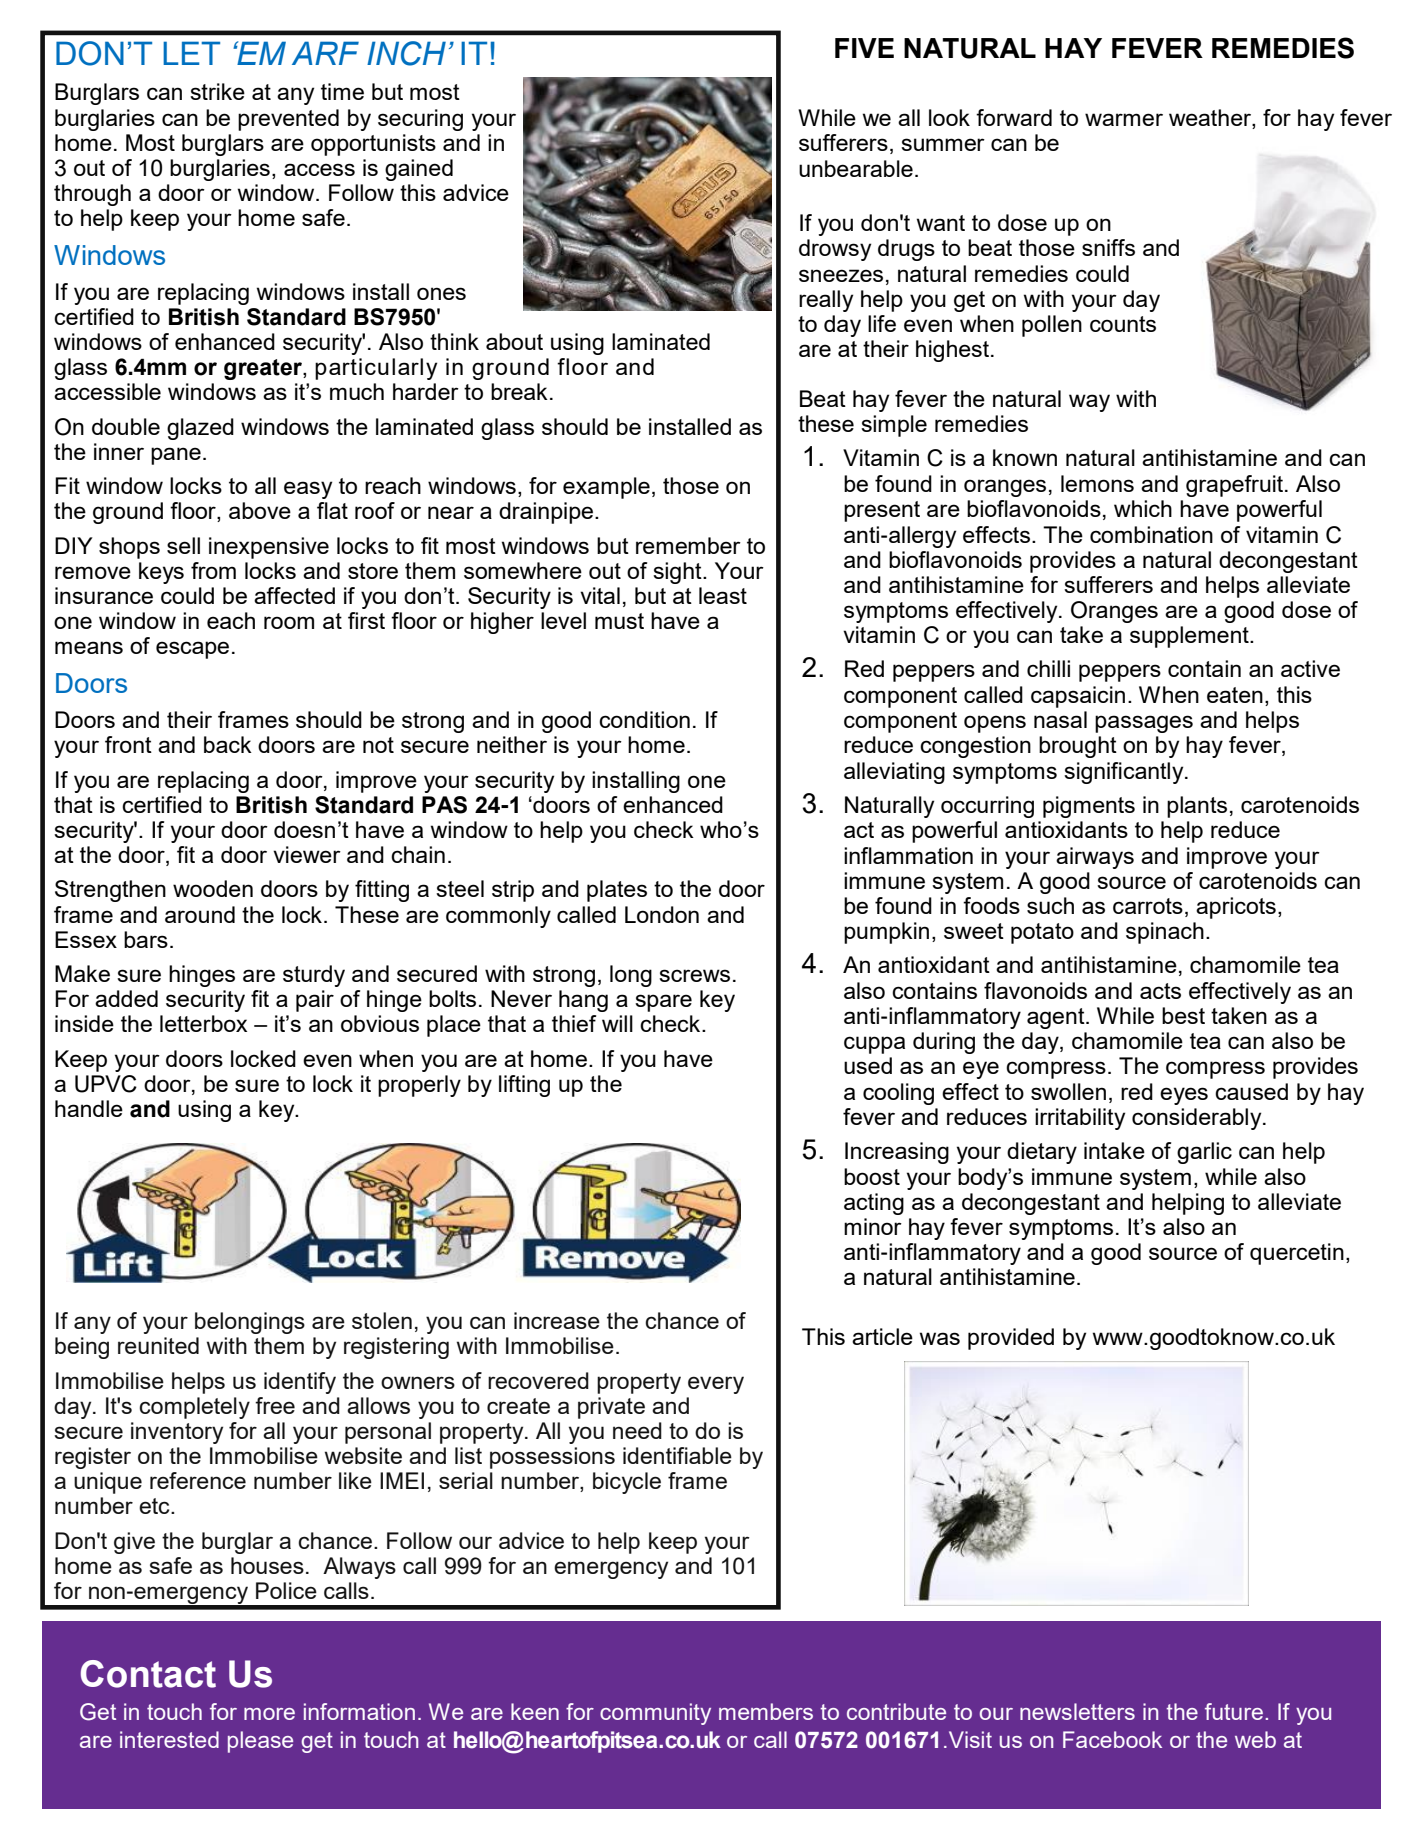 This document has width=1413, height=1829. What do you see at coordinates (213, 888) in the document?
I see `wooden` at bounding box center [213, 888].
